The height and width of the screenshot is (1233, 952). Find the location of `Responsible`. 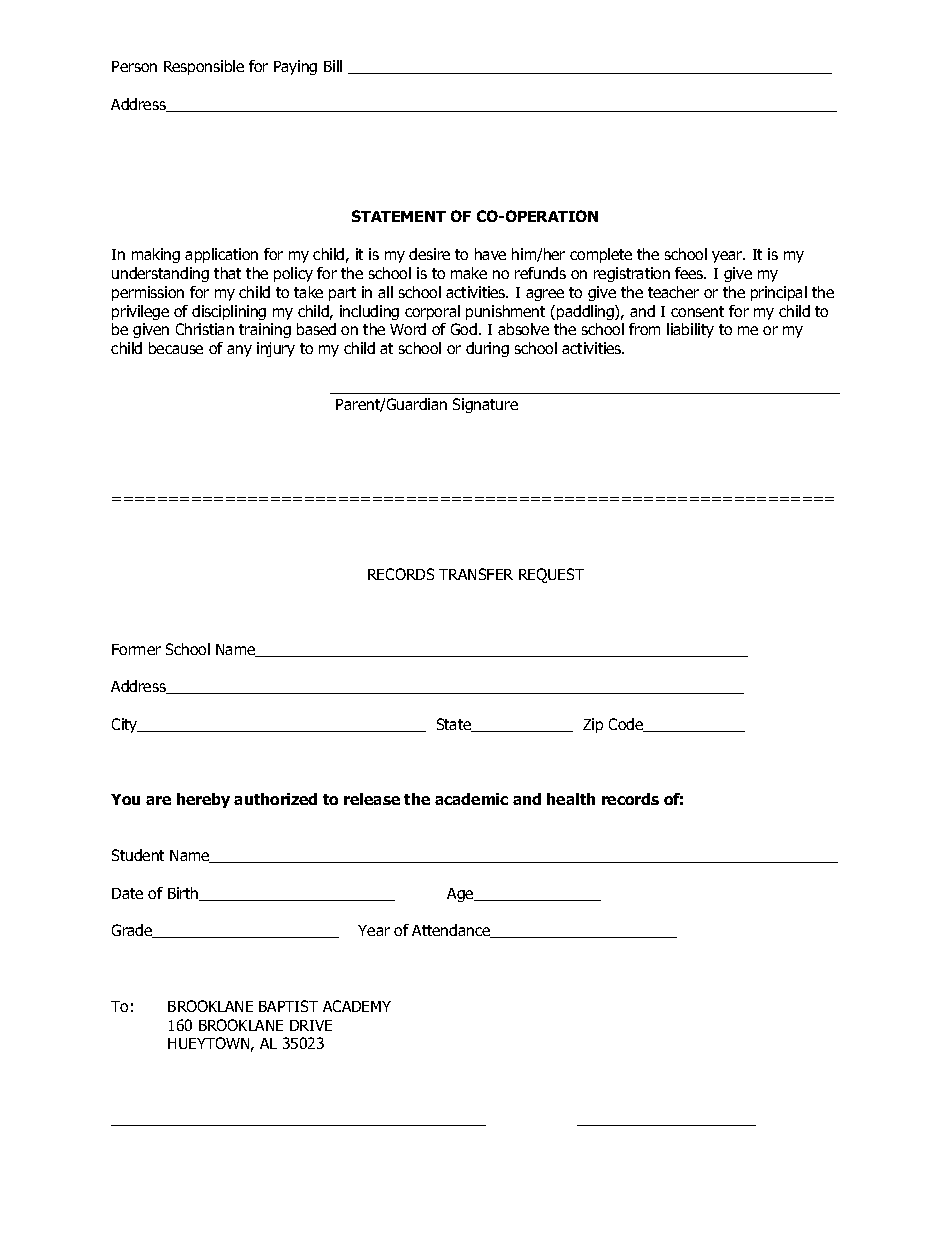

Responsible is located at coordinates (204, 67).
